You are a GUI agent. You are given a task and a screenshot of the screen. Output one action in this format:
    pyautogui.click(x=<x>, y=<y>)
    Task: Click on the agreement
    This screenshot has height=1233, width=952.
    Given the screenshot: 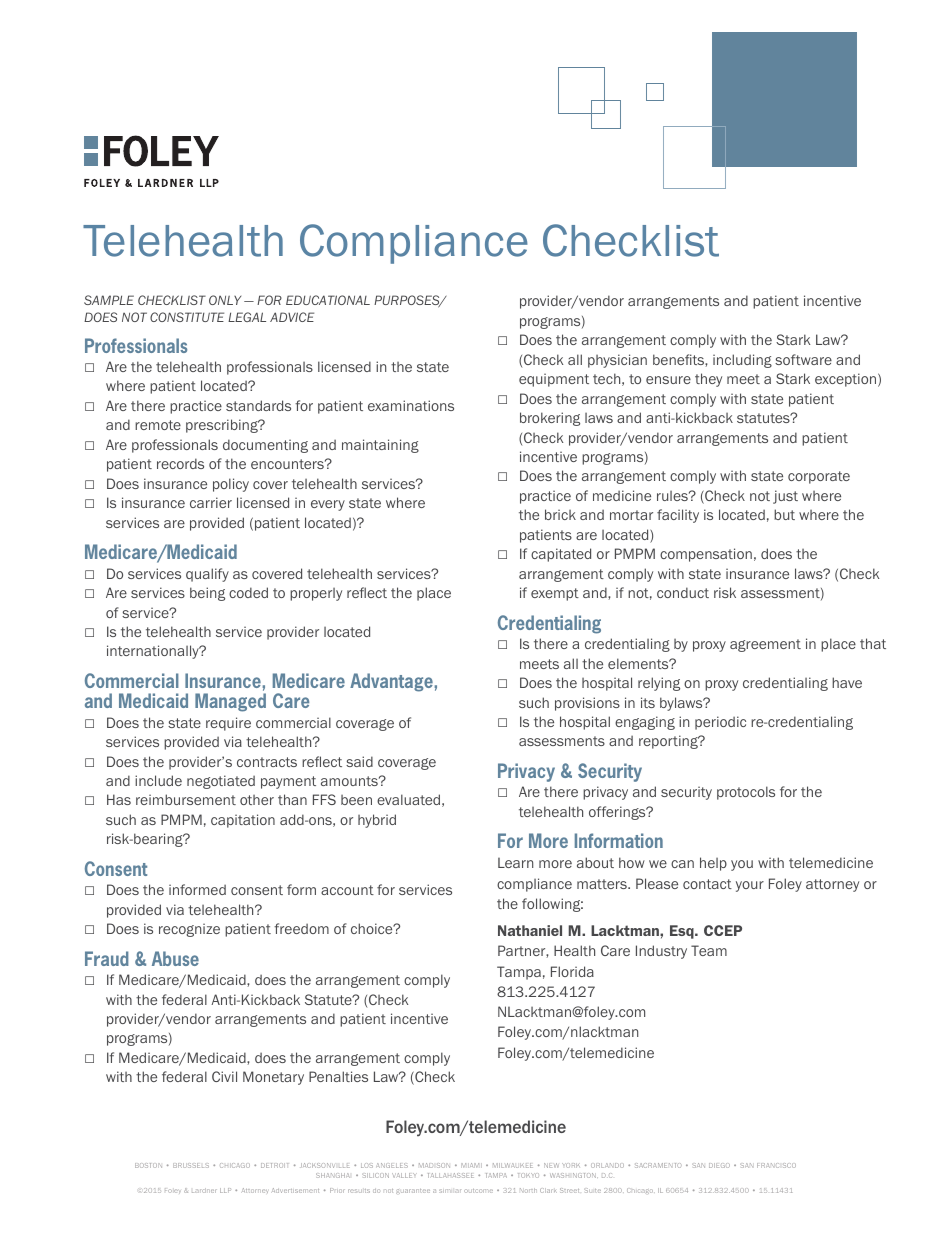 What is the action you would take?
    pyautogui.click(x=765, y=645)
